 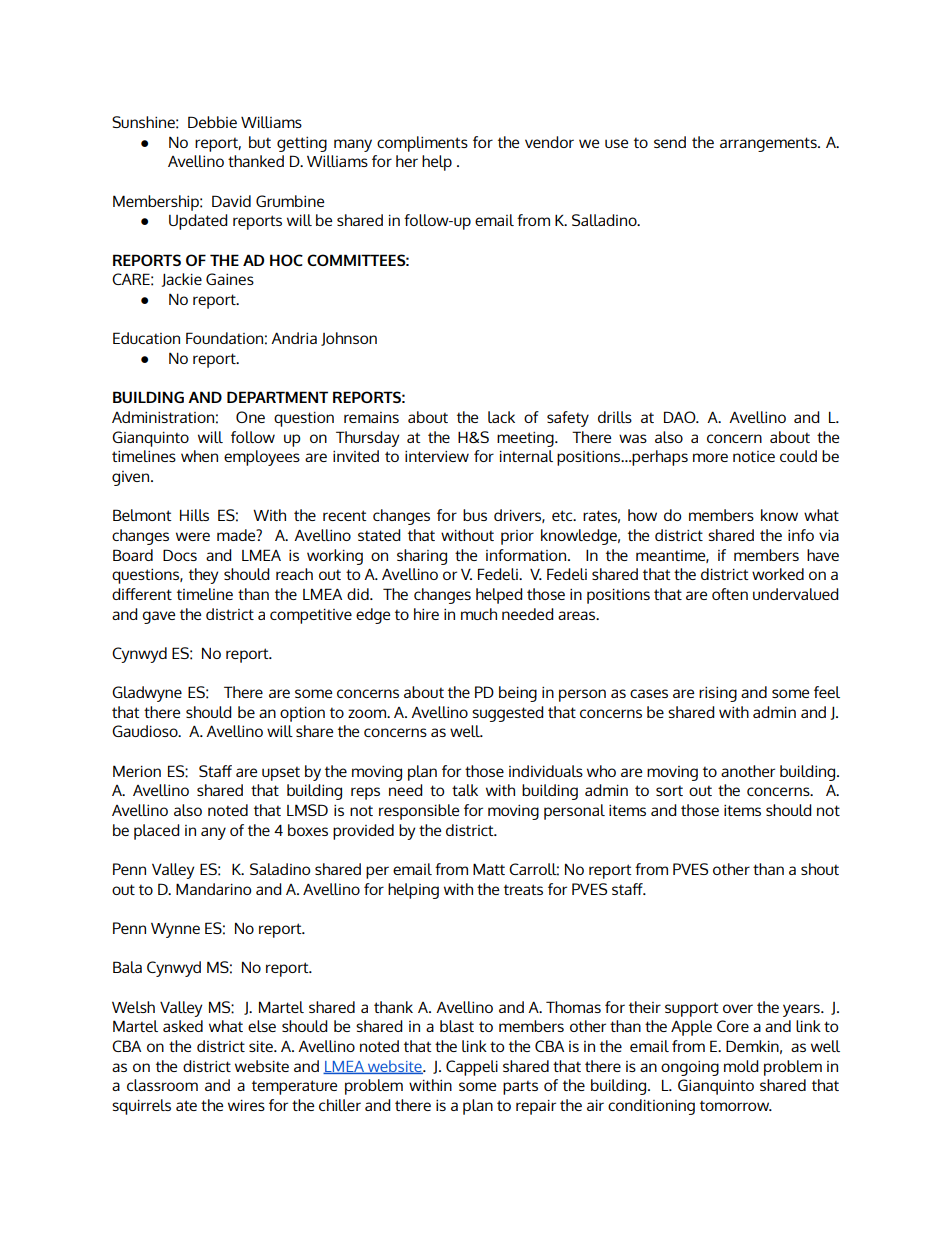 What do you see at coordinates (422, 144) in the screenshot?
I see `compliments` at bounding box center [422, 144].
